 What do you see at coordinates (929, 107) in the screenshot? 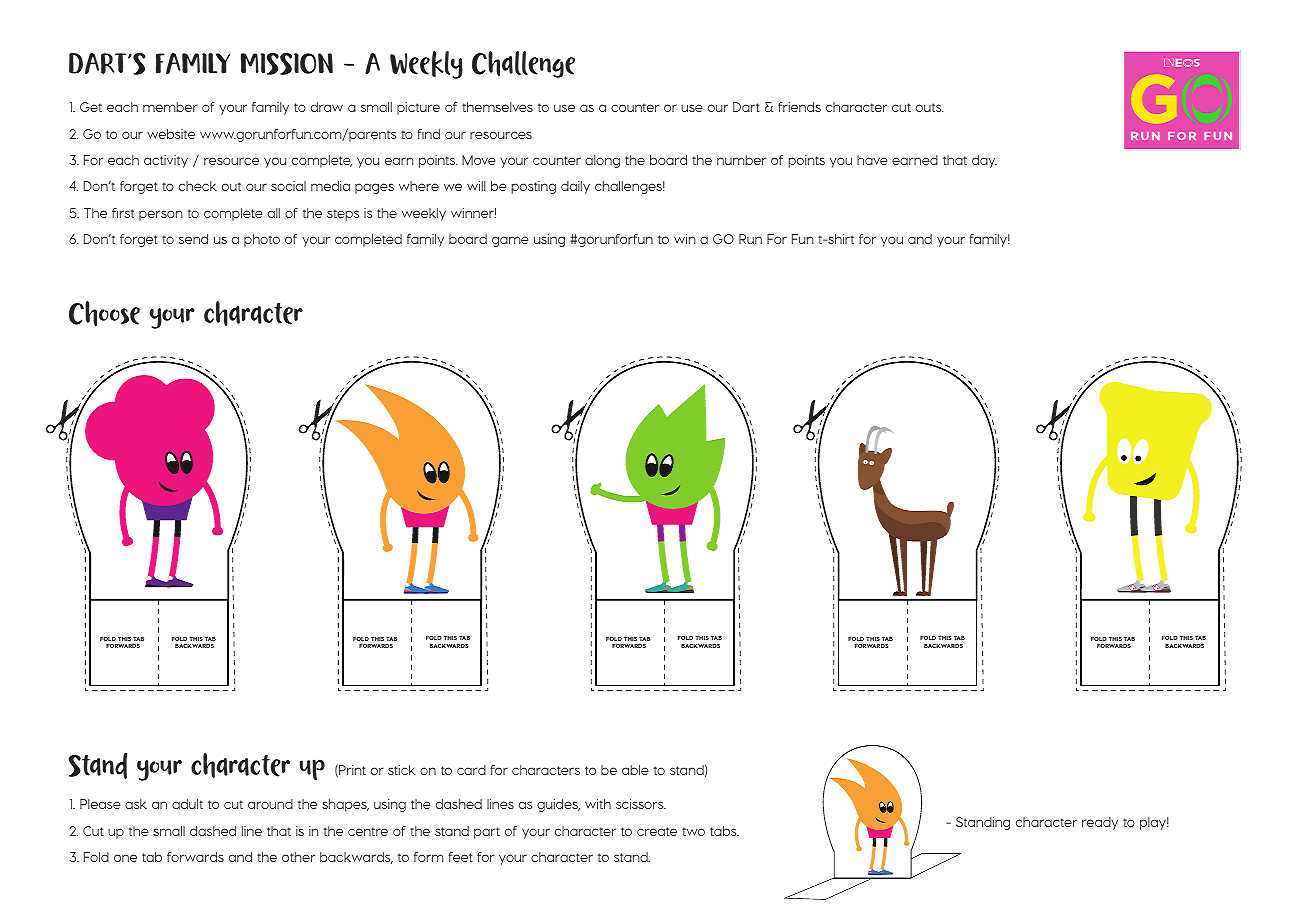
I see `outs` at bounding box center [929, 107].
